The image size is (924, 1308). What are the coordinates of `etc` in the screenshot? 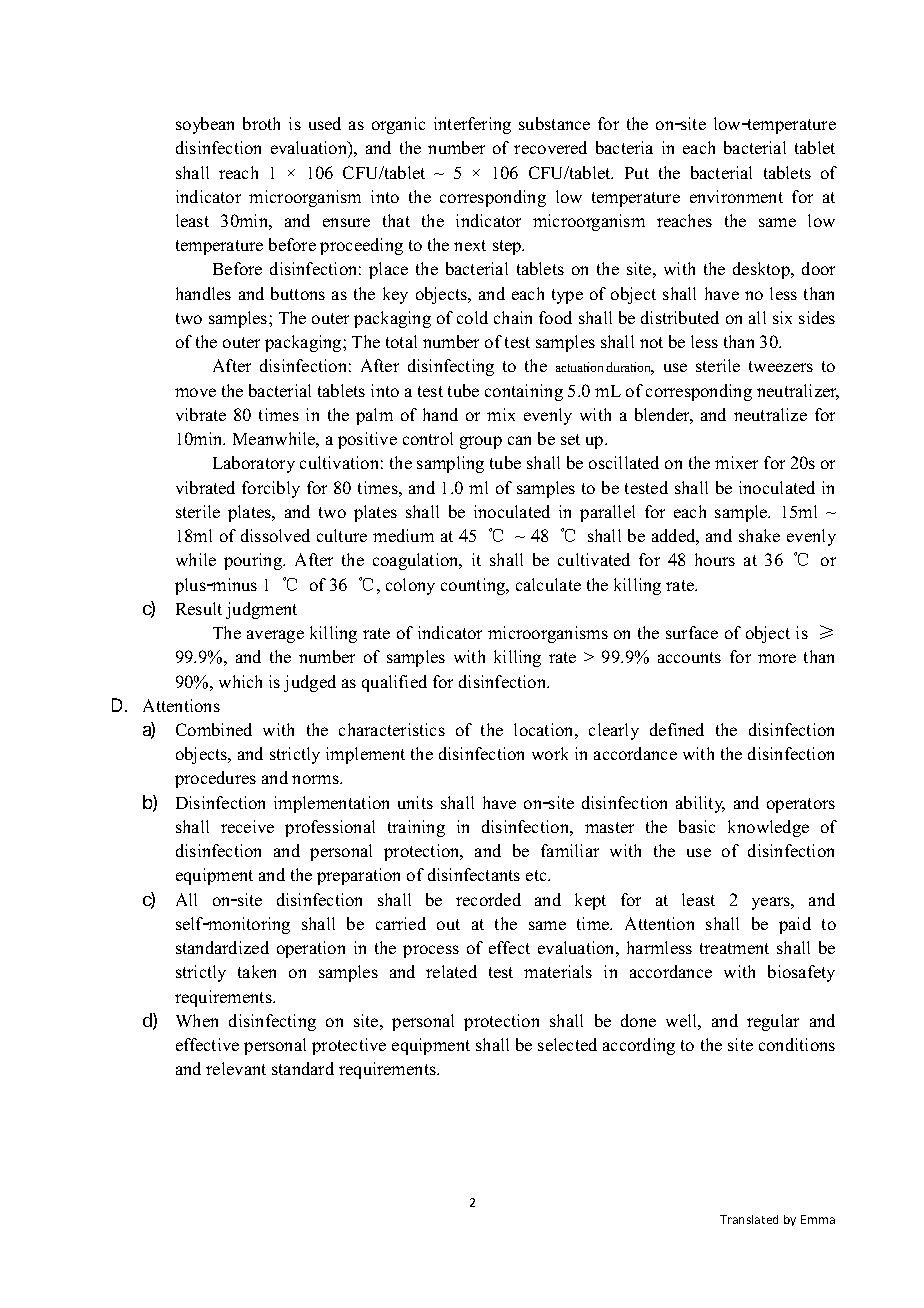 It's located at (537, 875).
